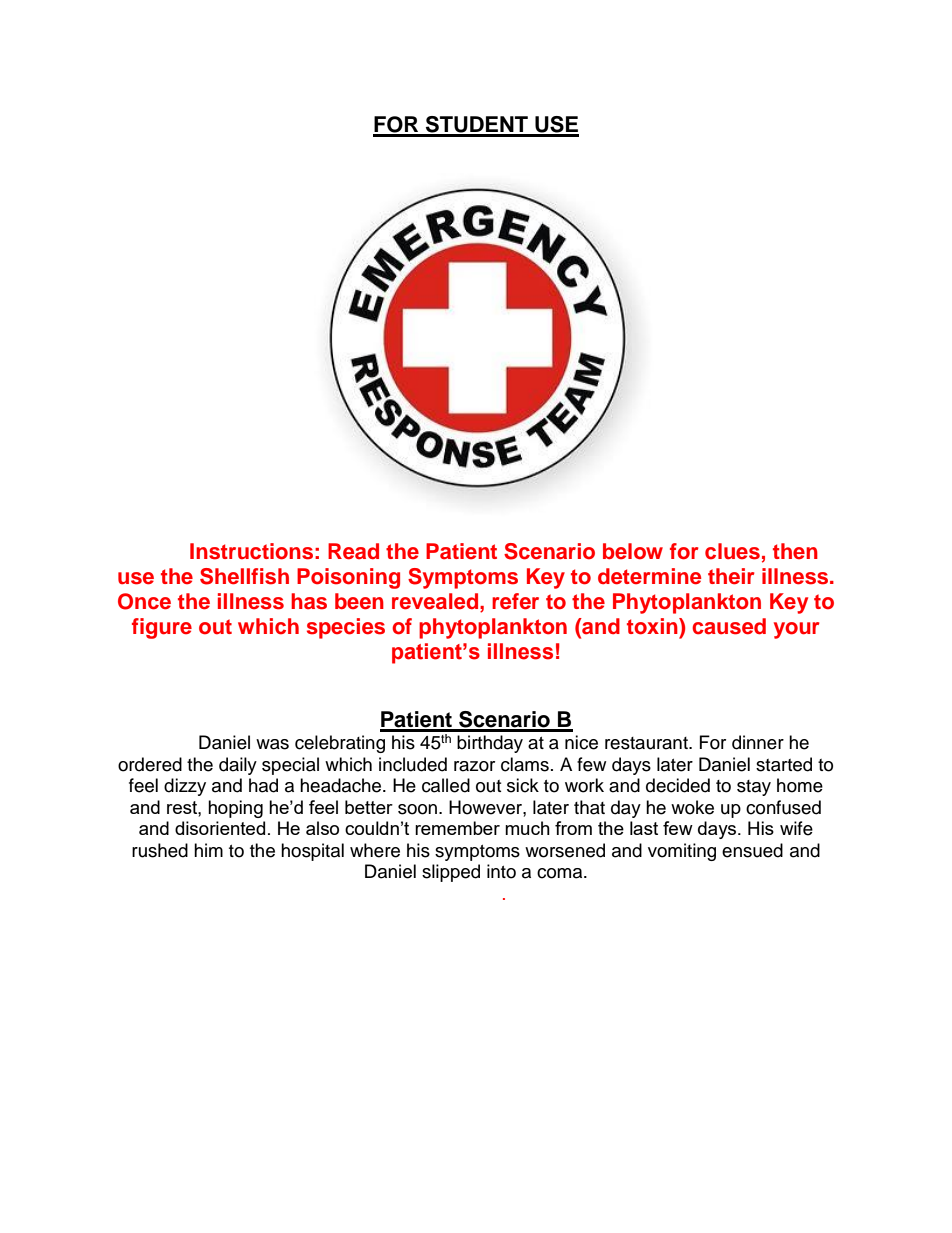  Describe the element at coordinates (208, 850) in the screenshot. I see `him` at that location.
